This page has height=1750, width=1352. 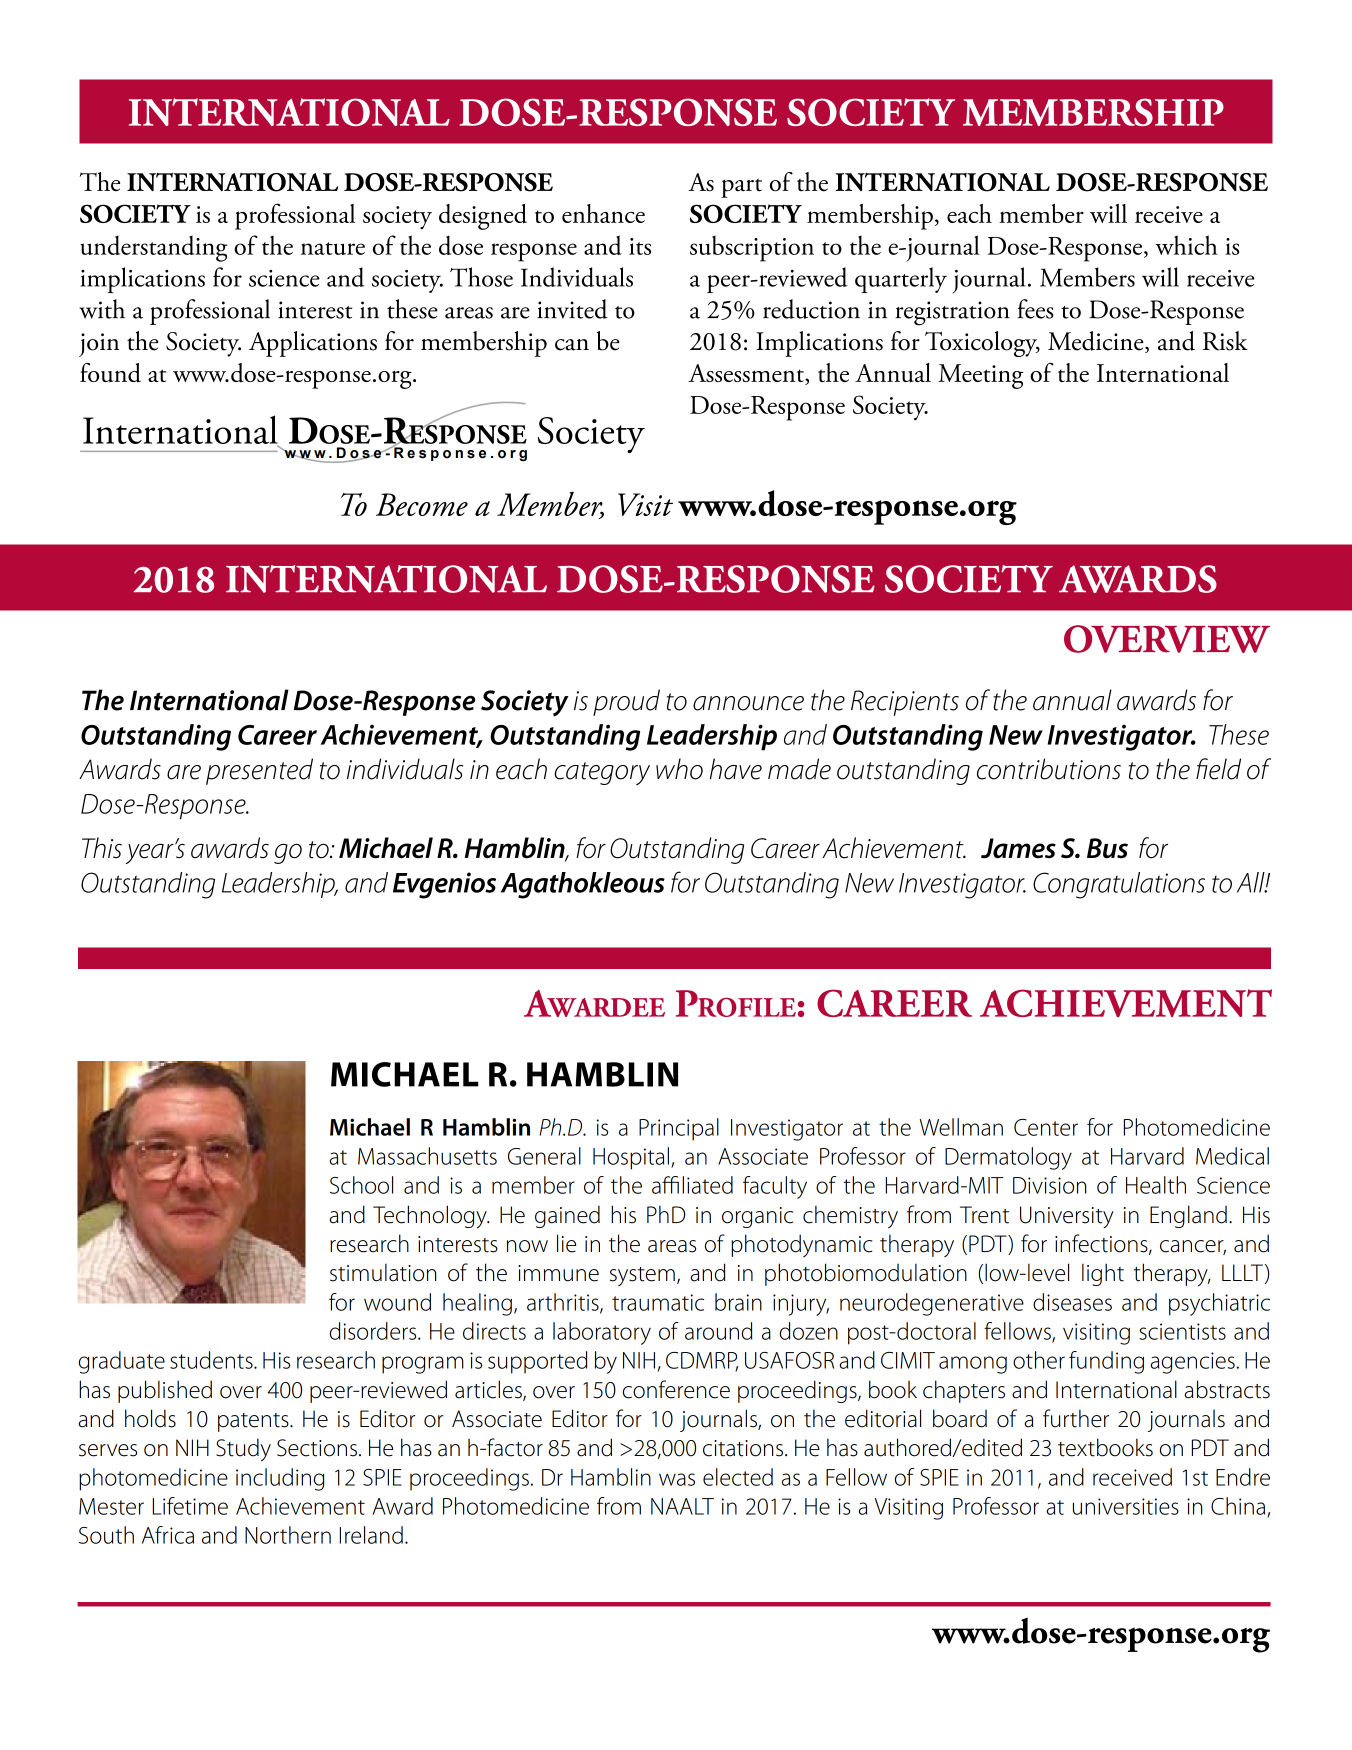 I want to click on understanding, so click(x=154, y=248).
